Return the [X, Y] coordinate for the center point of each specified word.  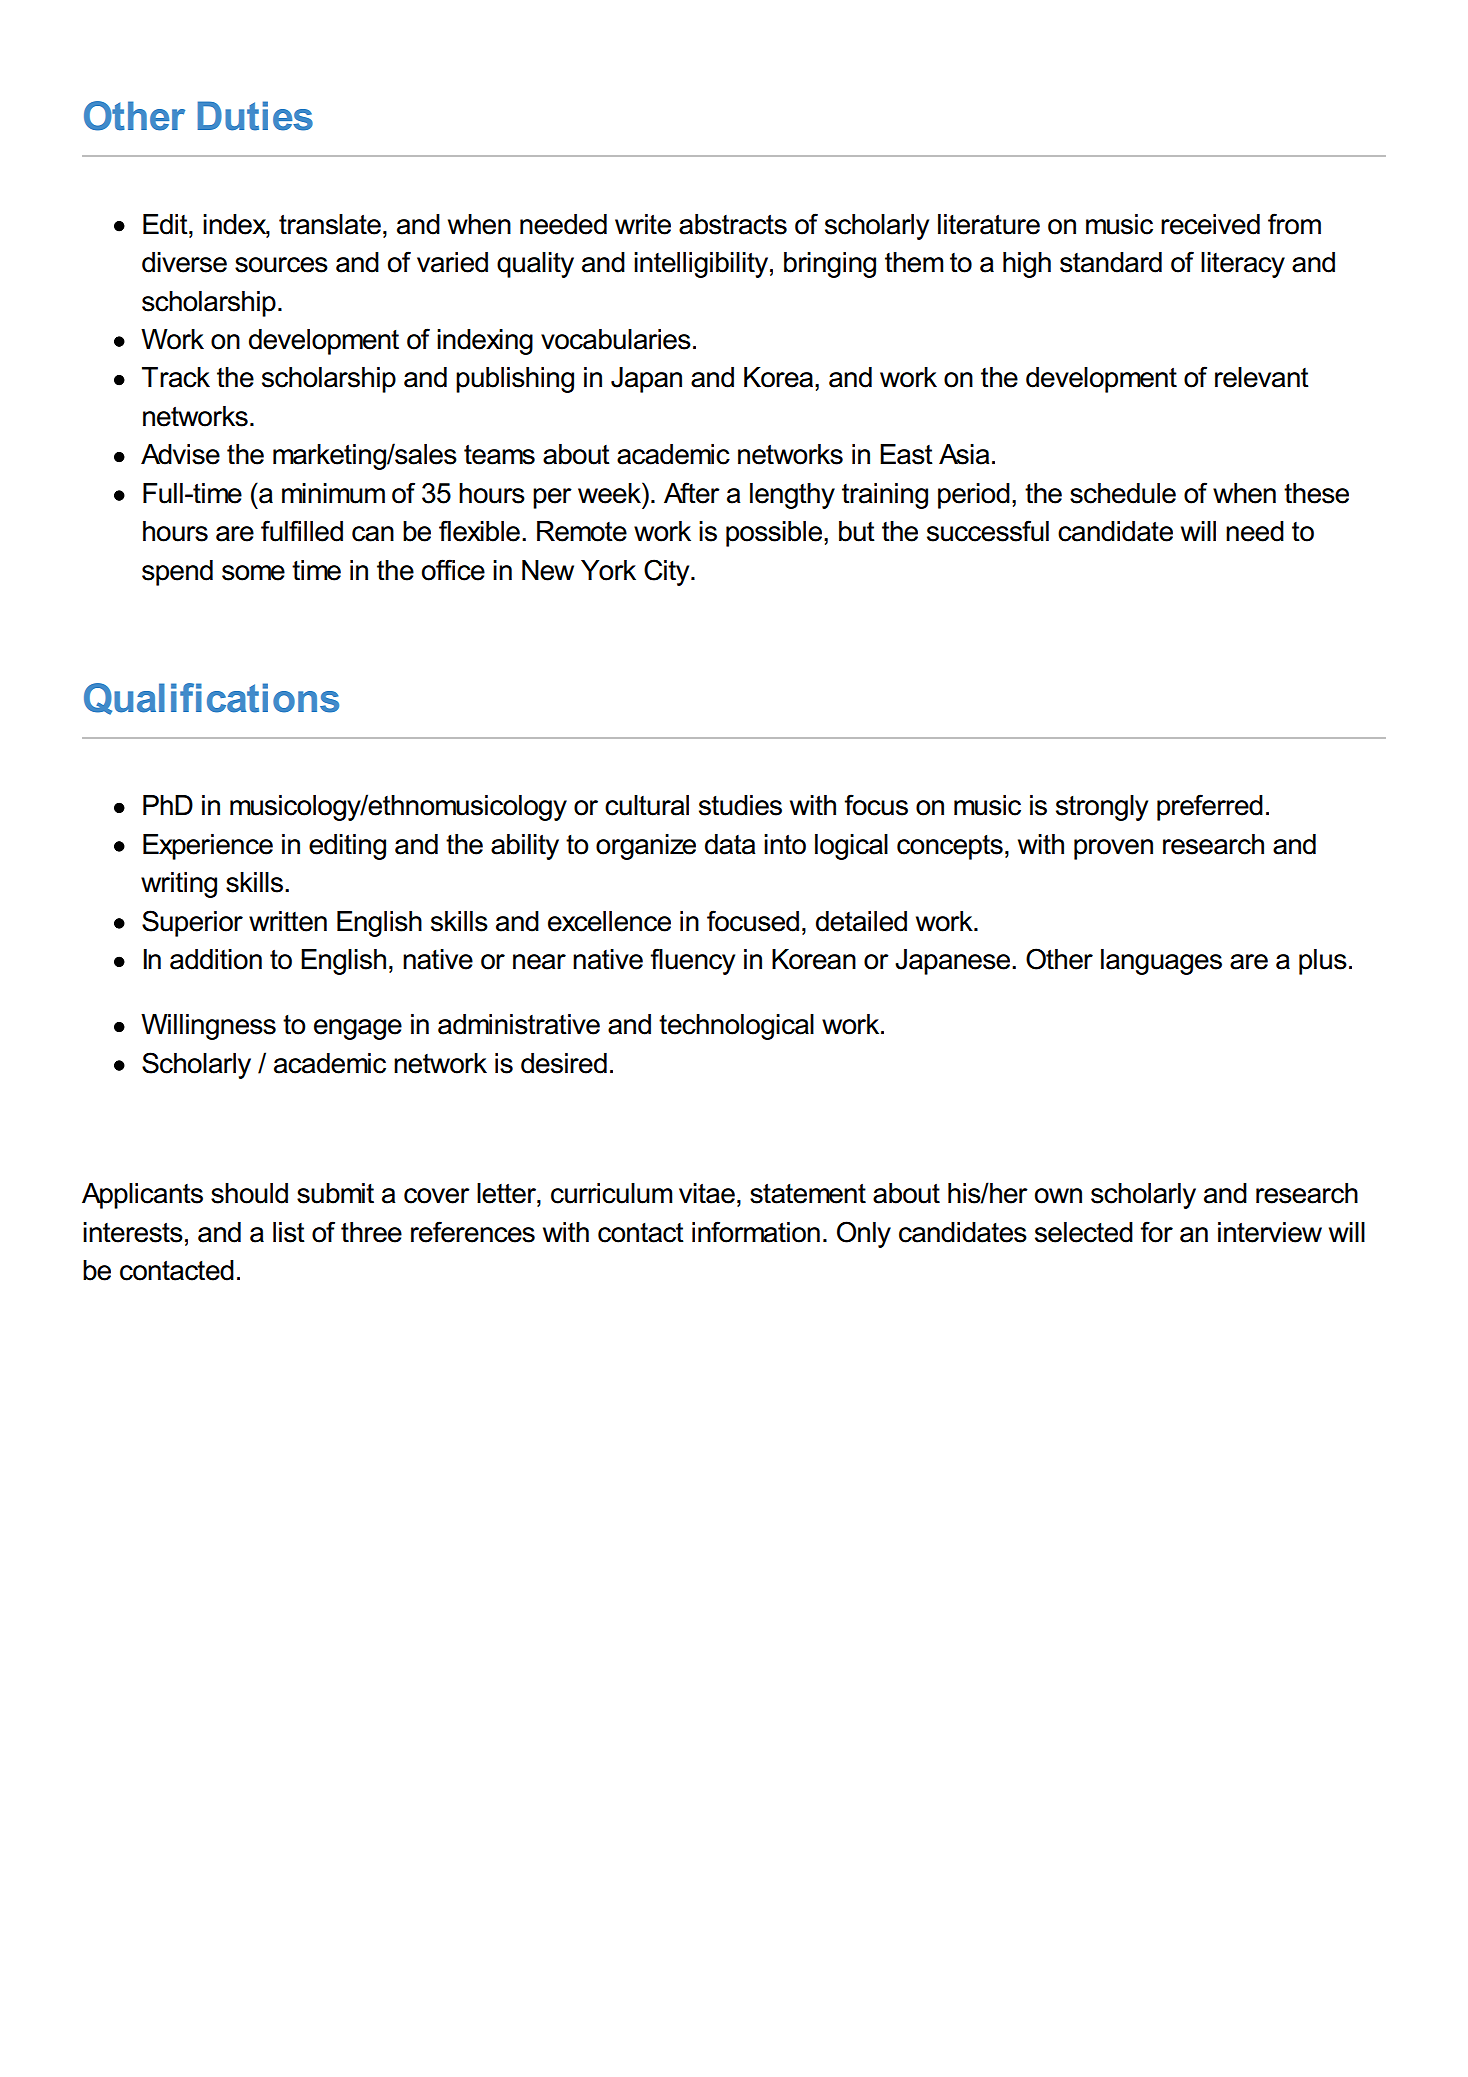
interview [1270, 1232]
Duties [255, 116]
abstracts [733, 224]
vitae [707, 1193]
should [249, 1193]
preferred [1210, 807]
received [1210, 224]
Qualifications [211, 699]
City [668, 572]
